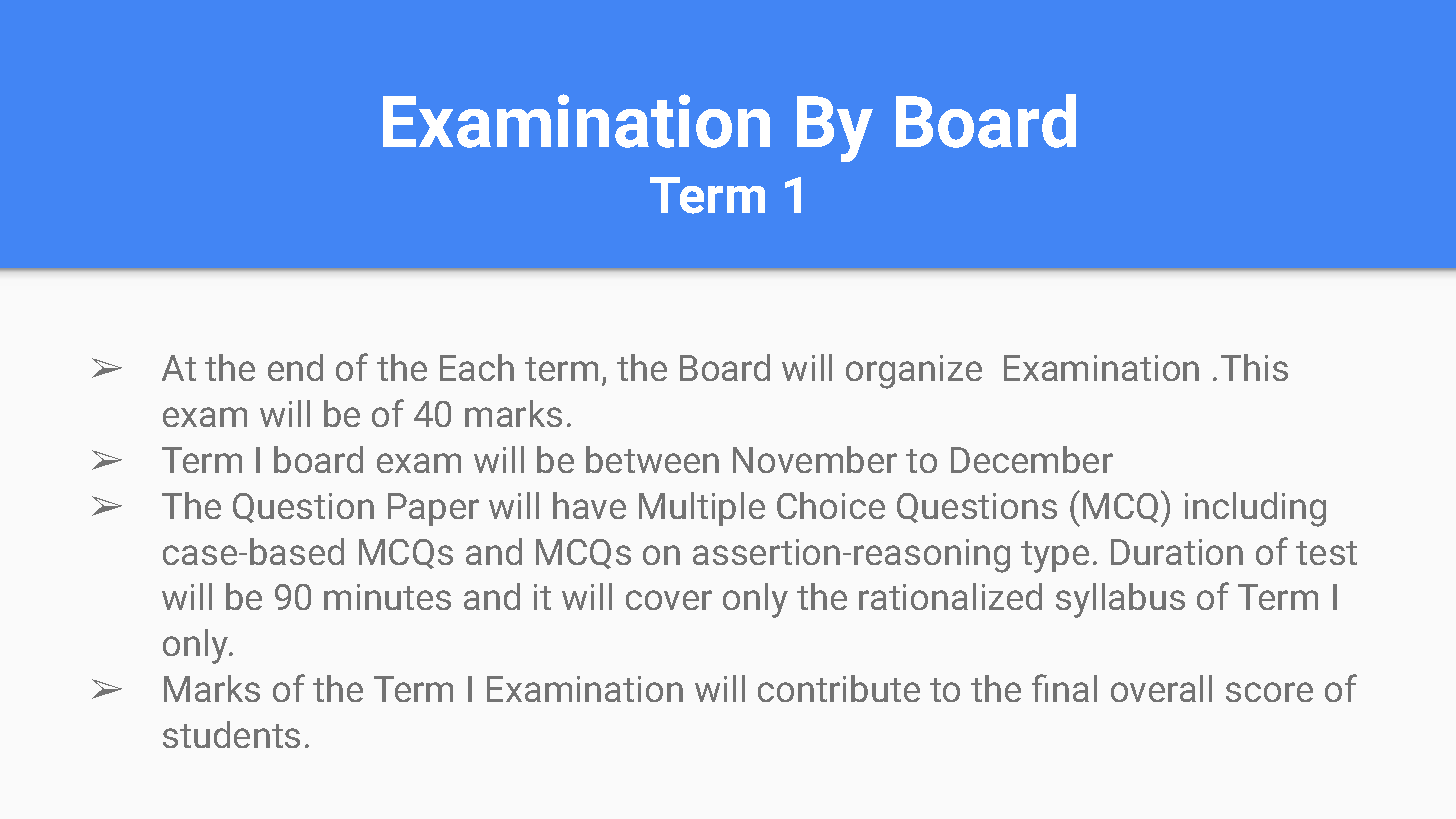 The image size is (1456, 819). I want to click on Paper, so click(433, 509).
